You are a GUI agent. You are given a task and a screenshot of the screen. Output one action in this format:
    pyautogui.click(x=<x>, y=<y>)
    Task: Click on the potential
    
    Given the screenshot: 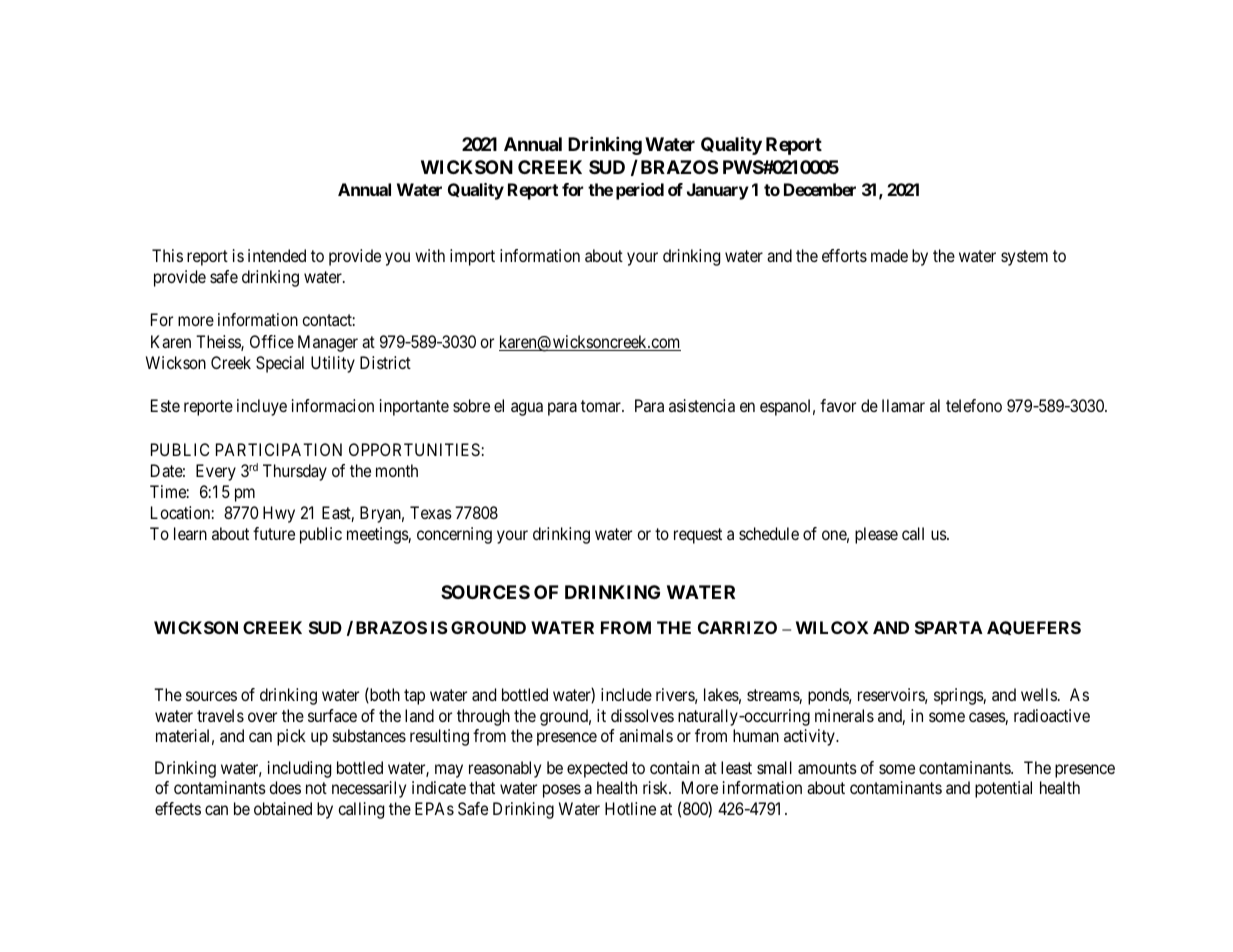 What is the action you would take?
    pyautogui.click(x=1003, y=789)
